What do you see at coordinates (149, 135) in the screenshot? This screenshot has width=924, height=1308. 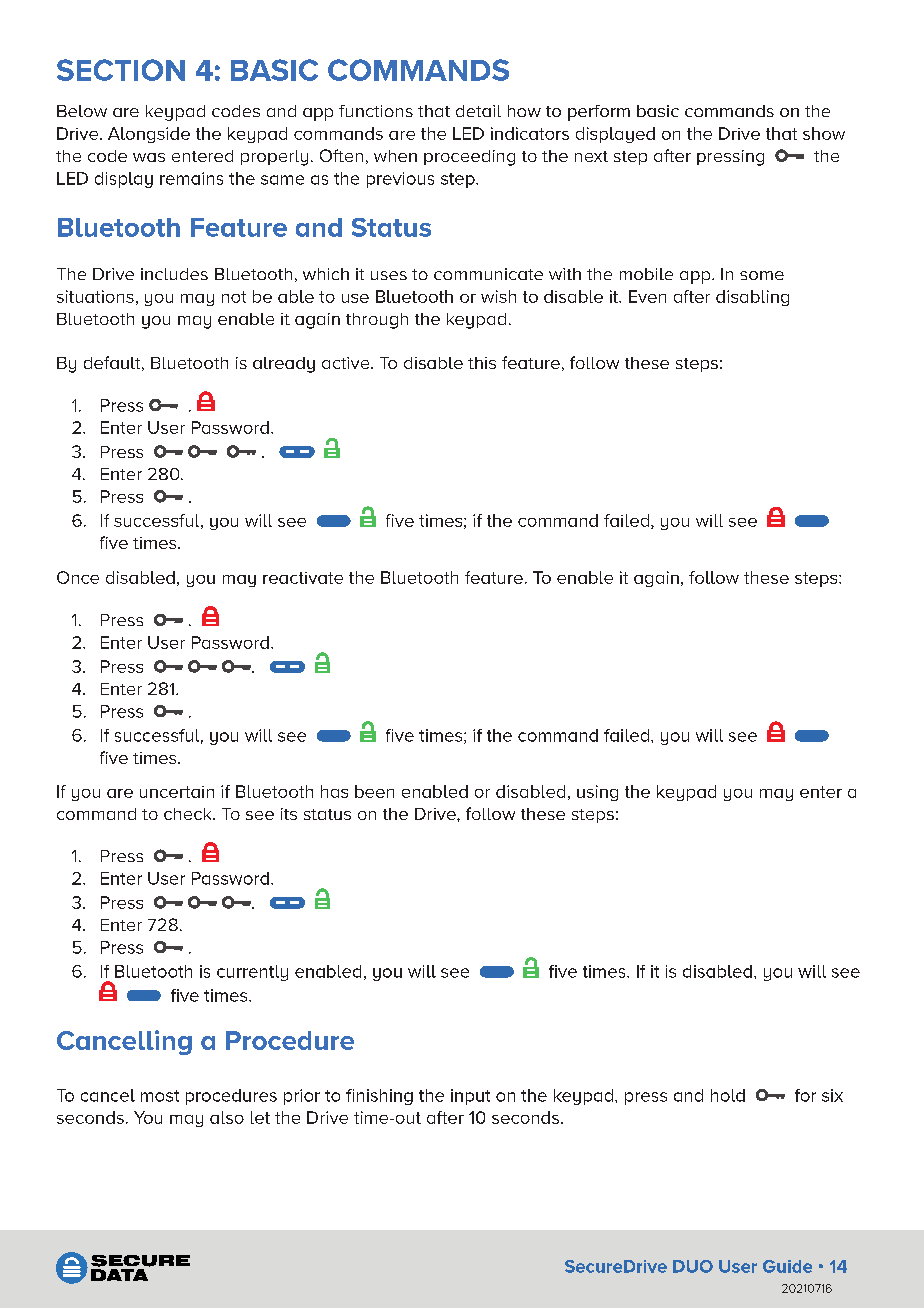 I see `Alongside` at bounding box center [149, 135].
